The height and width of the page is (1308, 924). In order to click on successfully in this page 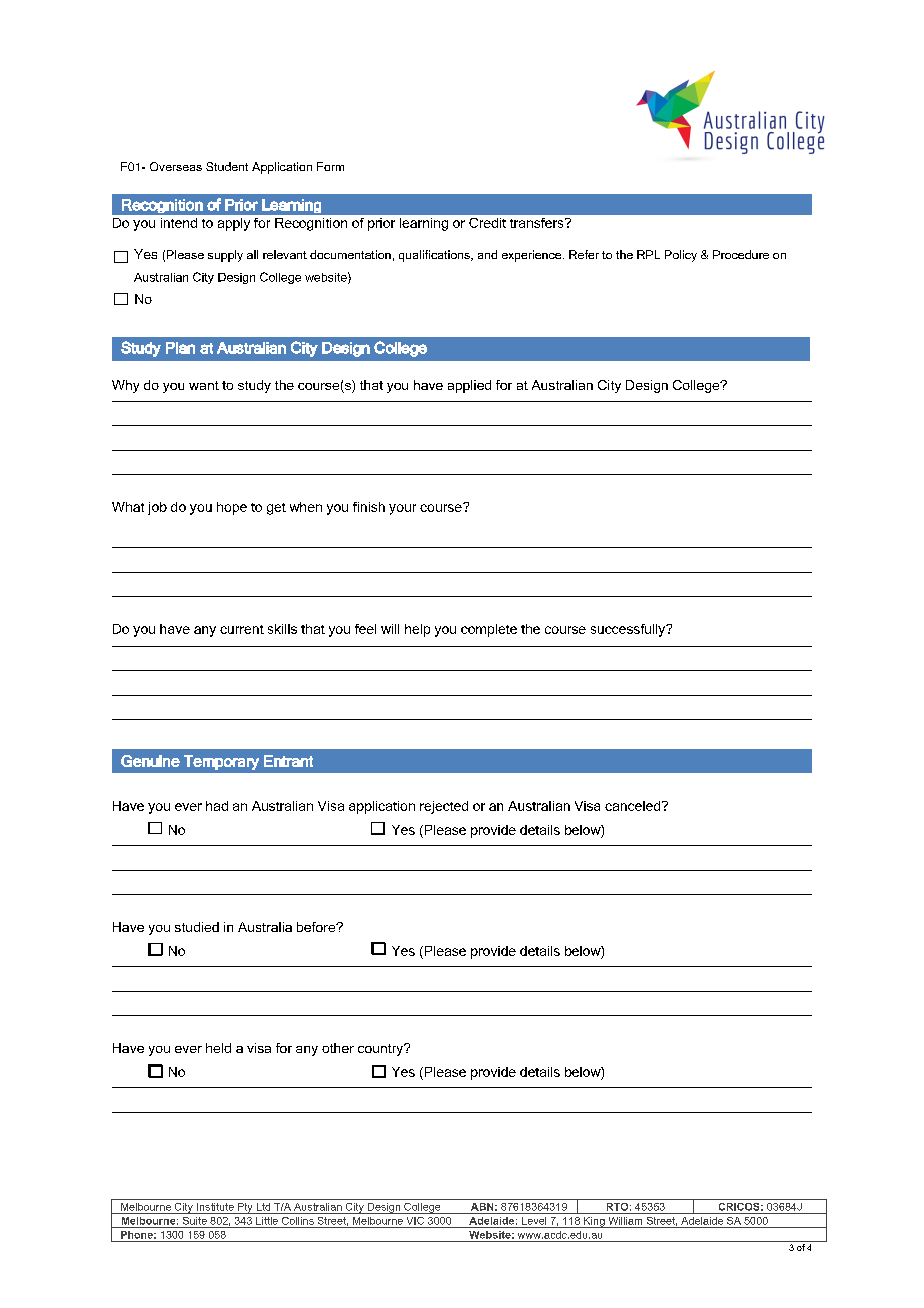, I will do `click(629, 630)`.
